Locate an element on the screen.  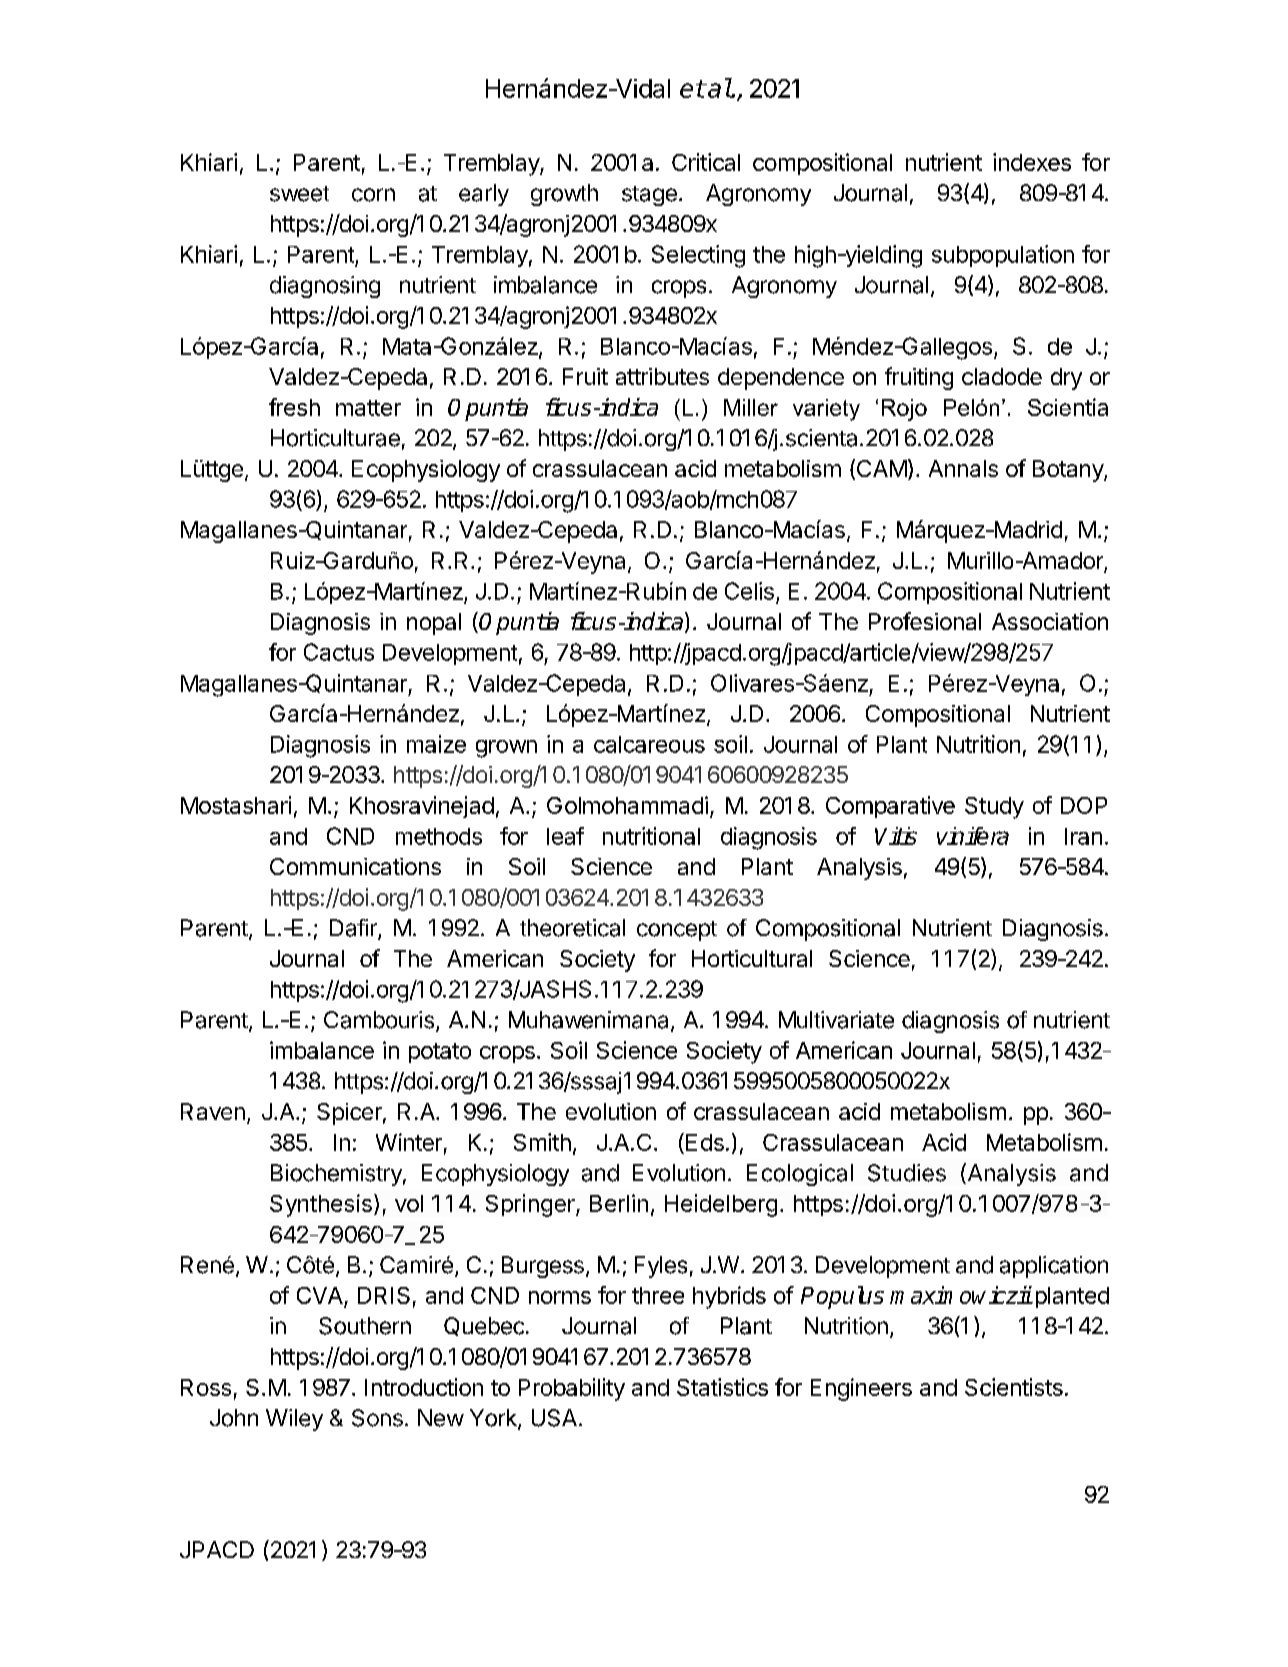
maize is located at coordinates (436, 744).
